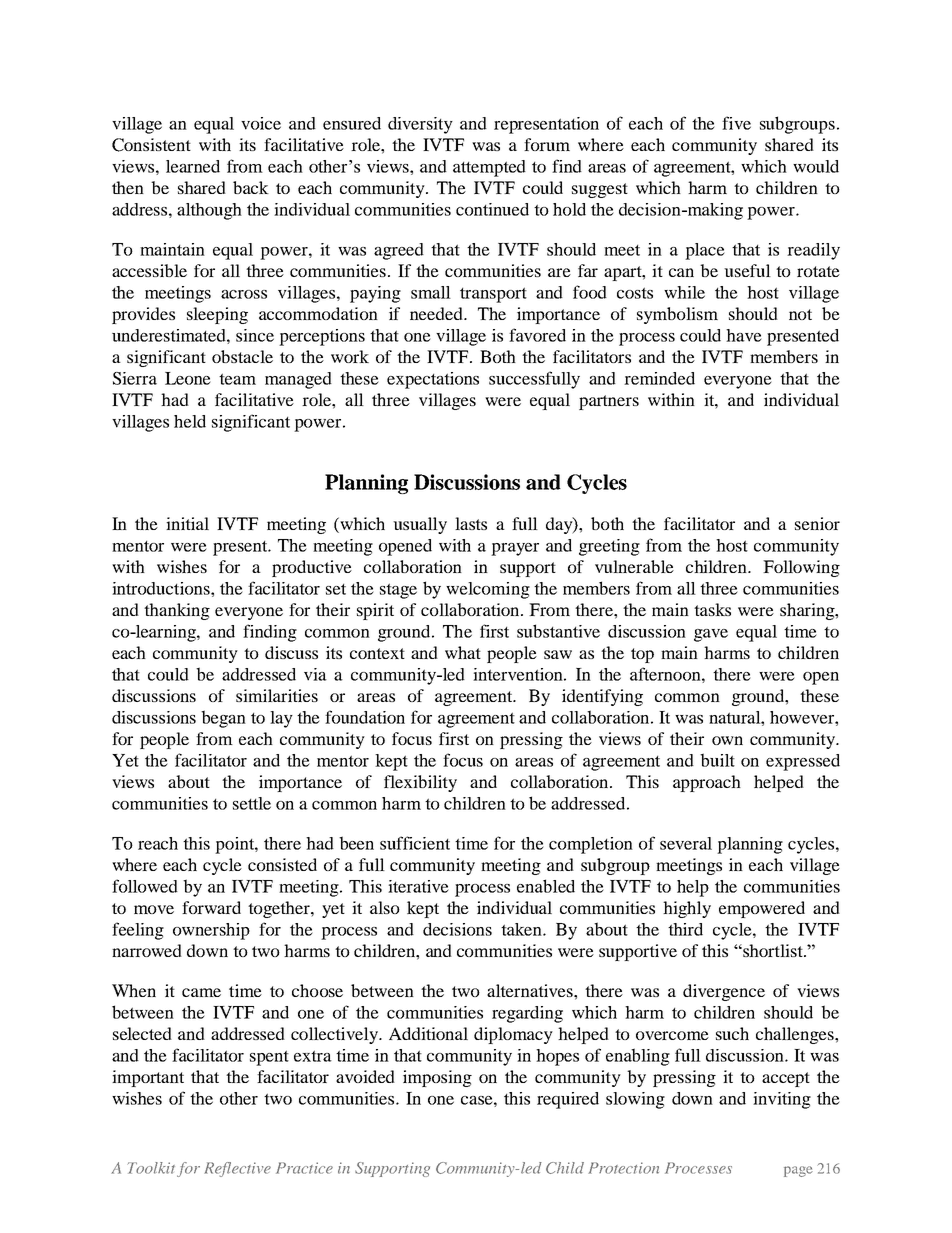  Describe the element at coordinates (177, 611) in the screenshot. I see `thanking` at that location.
